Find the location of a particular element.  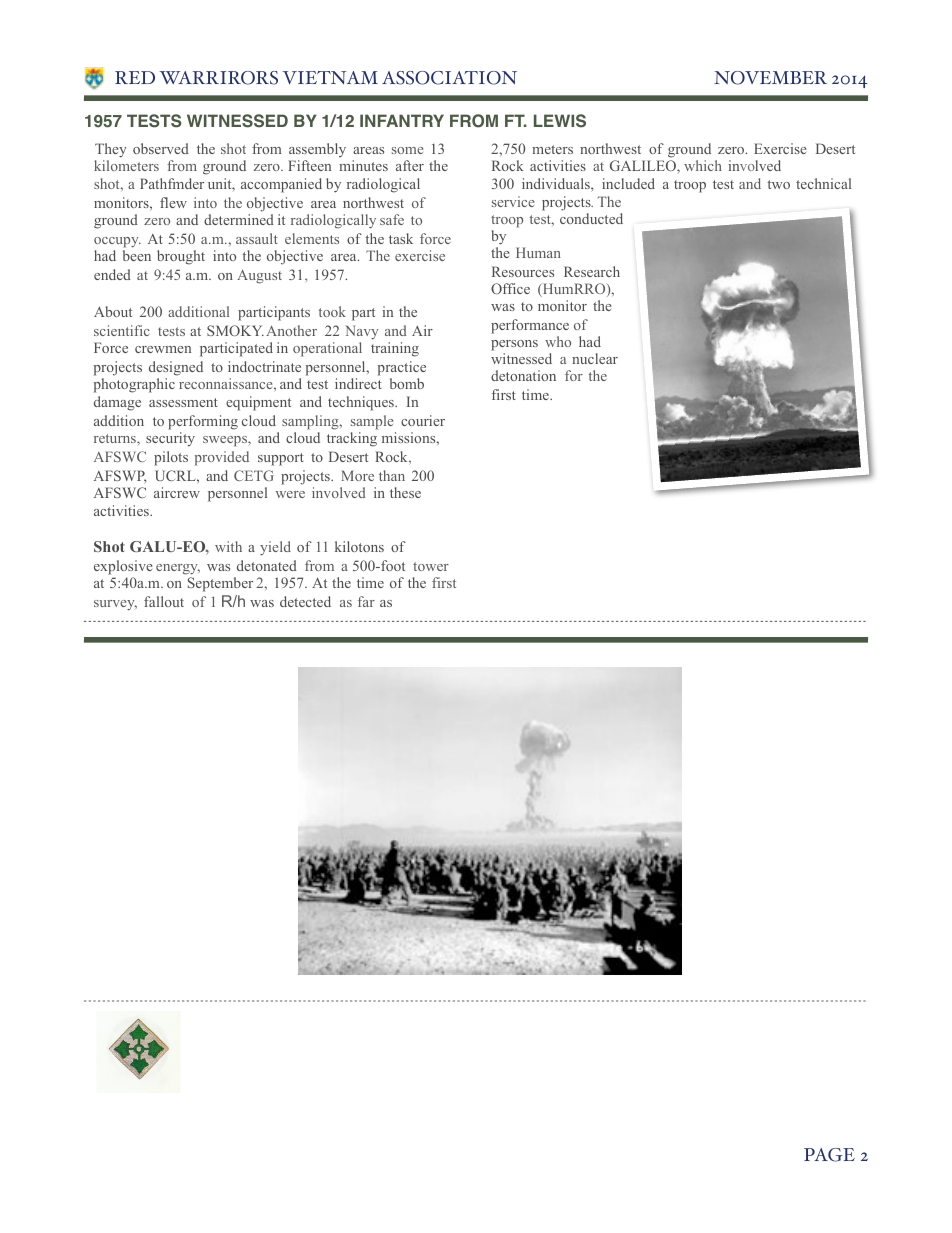

observed is located at coordinates (161, 148).
